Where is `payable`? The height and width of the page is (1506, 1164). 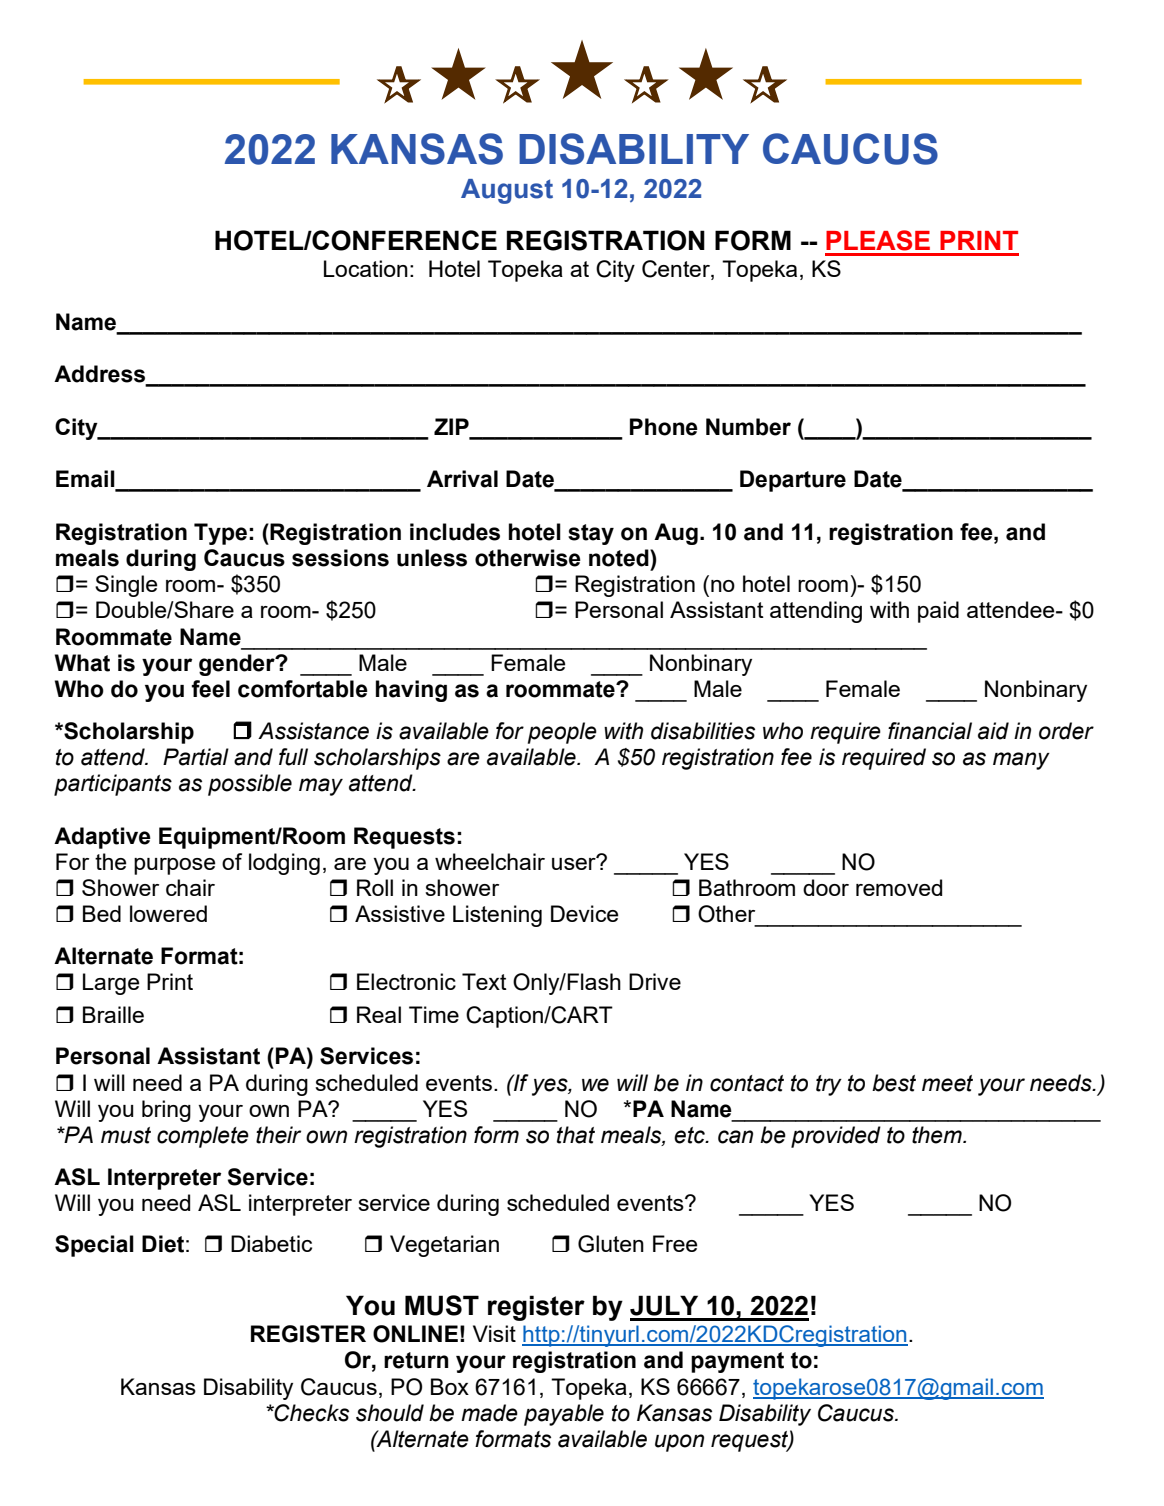 payable is located at coordinates (564, 1415).
